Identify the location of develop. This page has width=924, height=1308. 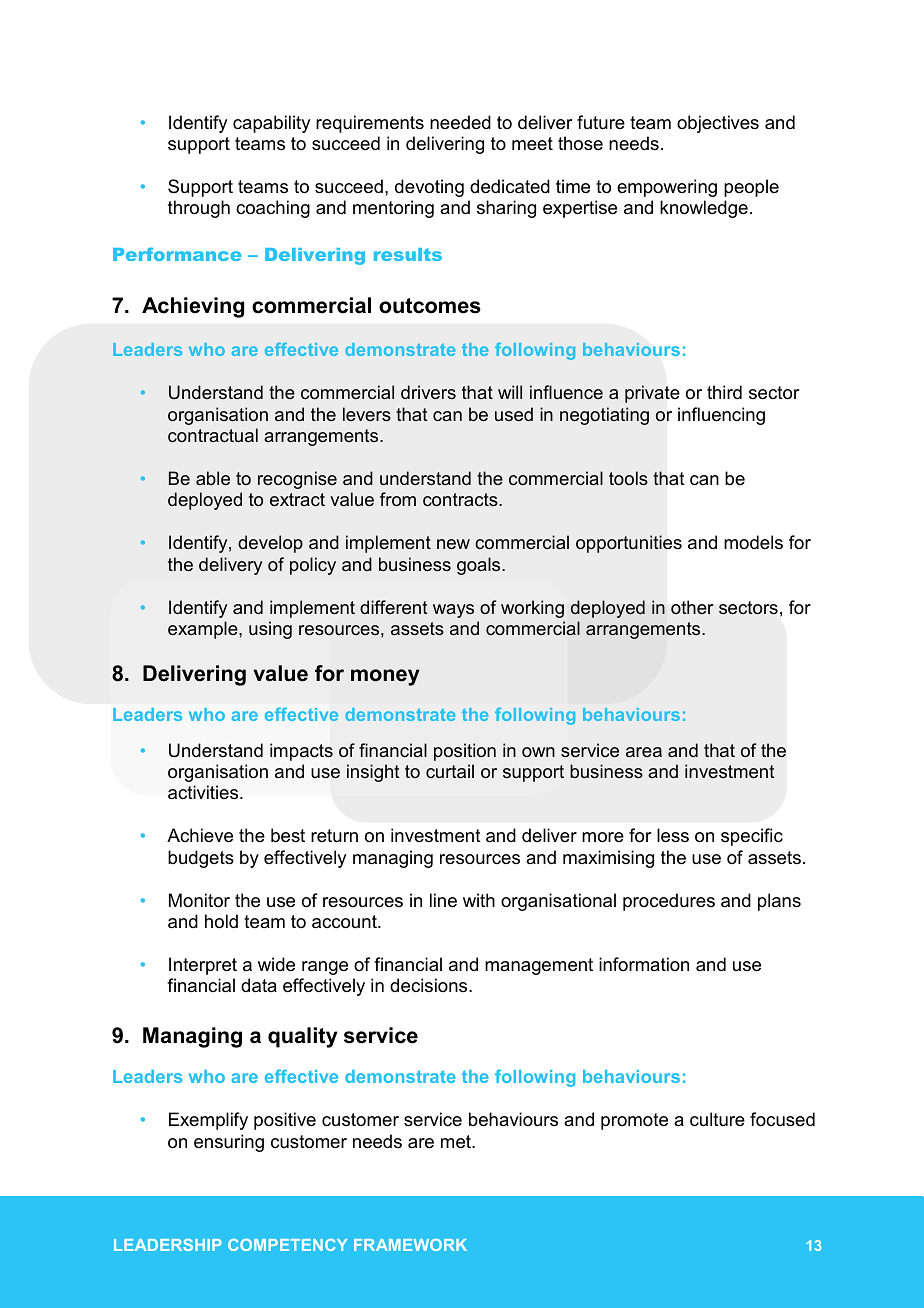
(270, 544).
